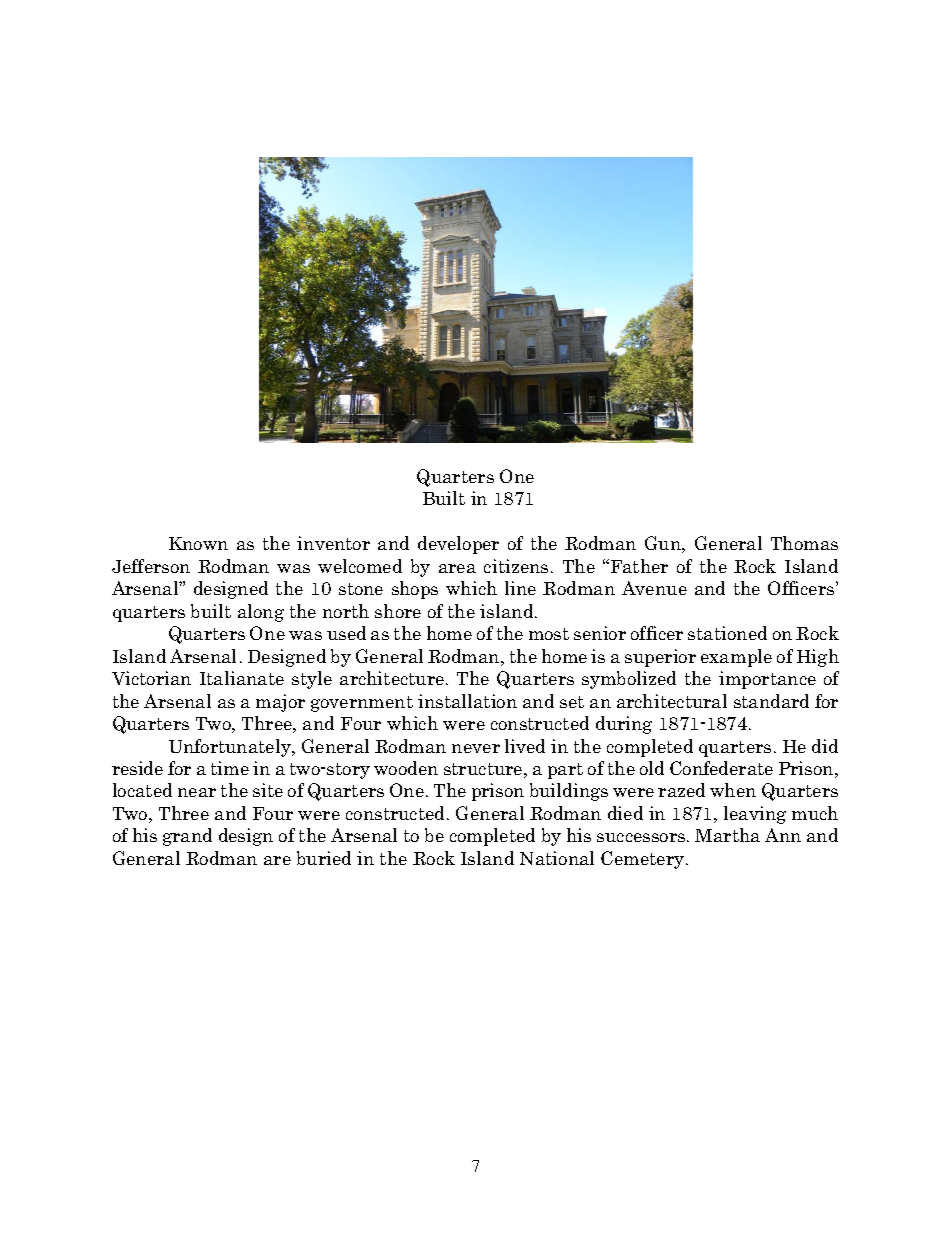  Describe the element at coordinates (187, 837) in the document. I see `grand` at that location.
